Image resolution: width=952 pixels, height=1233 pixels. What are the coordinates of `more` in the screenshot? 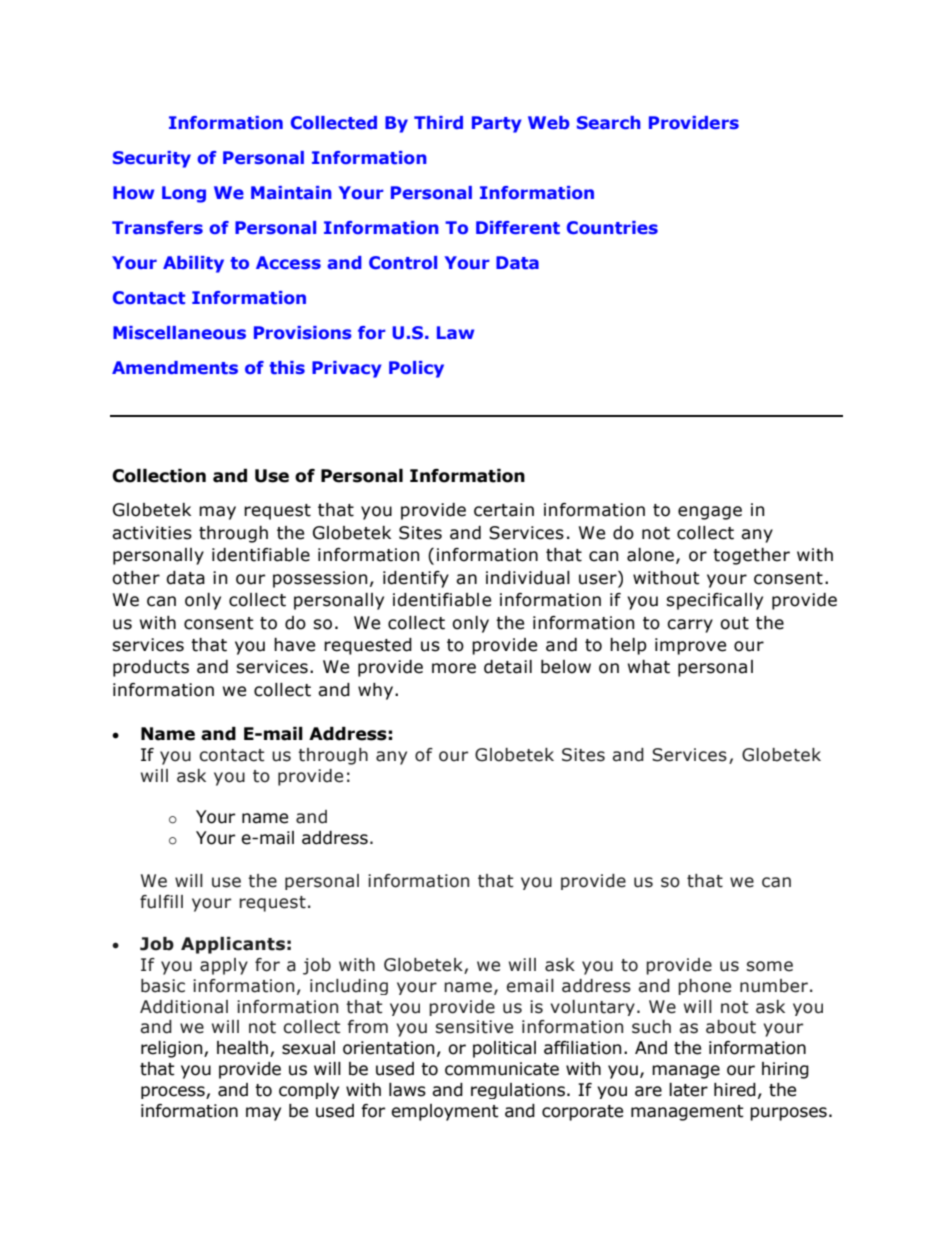 It's located at (454, 668).
